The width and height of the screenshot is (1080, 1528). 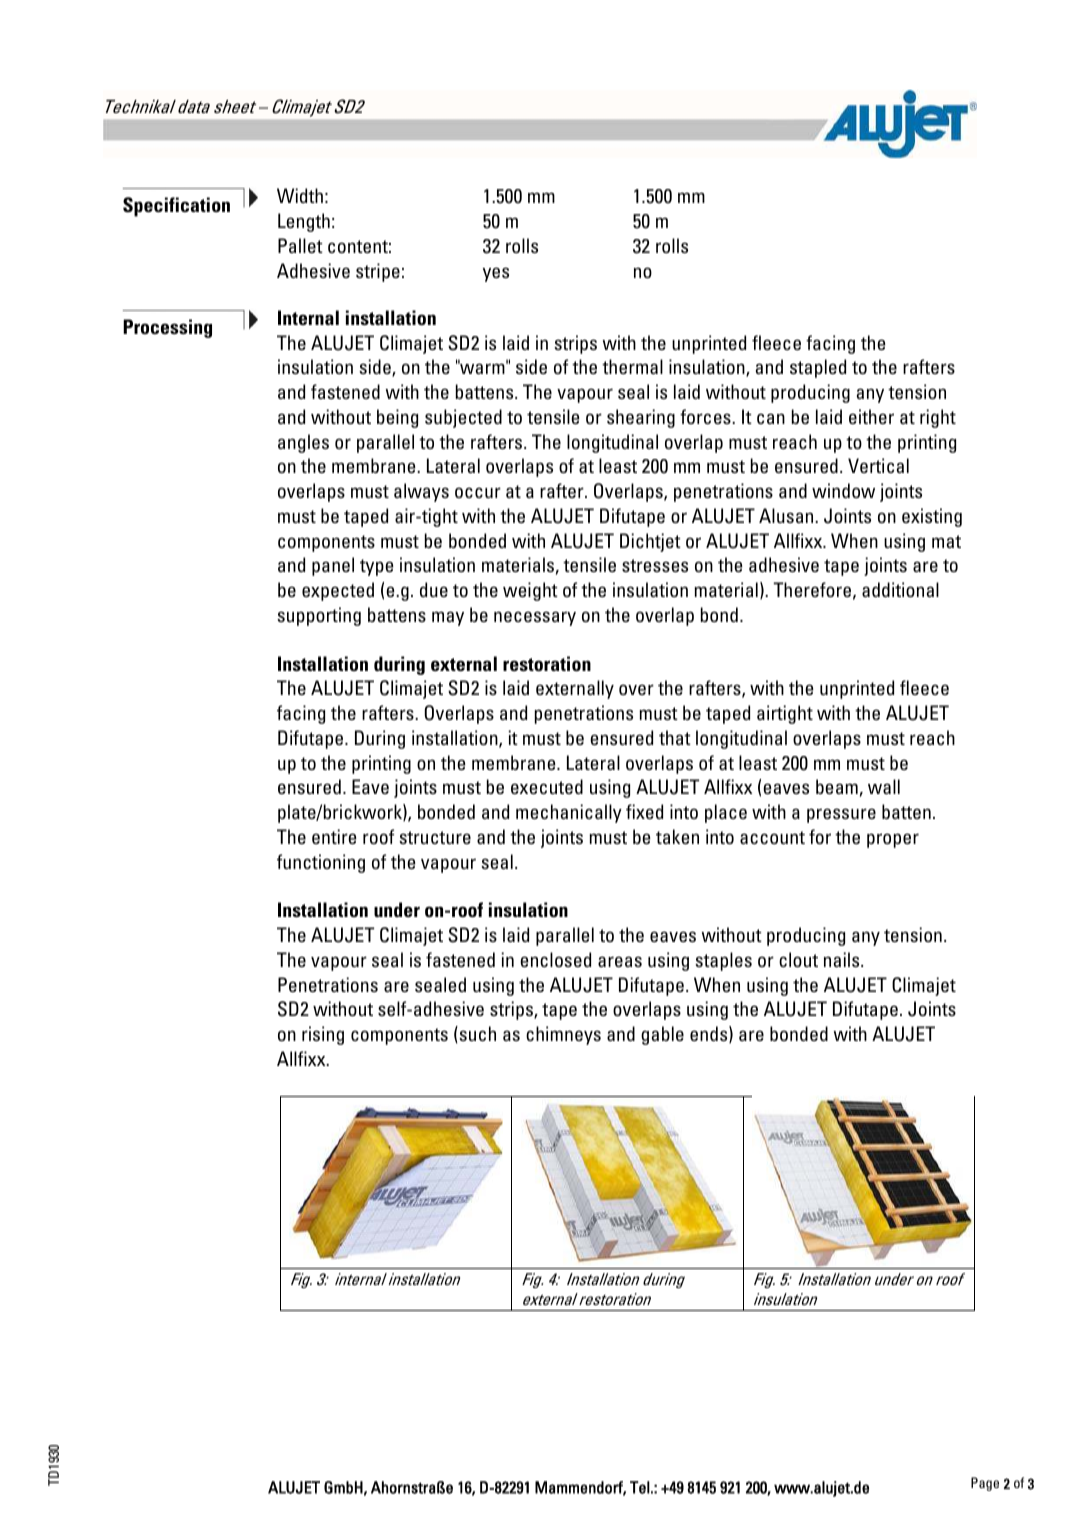 What do you see at coordinates (662, 1035) in the screenshot?
I see `gable` at bounding box center [662, 1035].
